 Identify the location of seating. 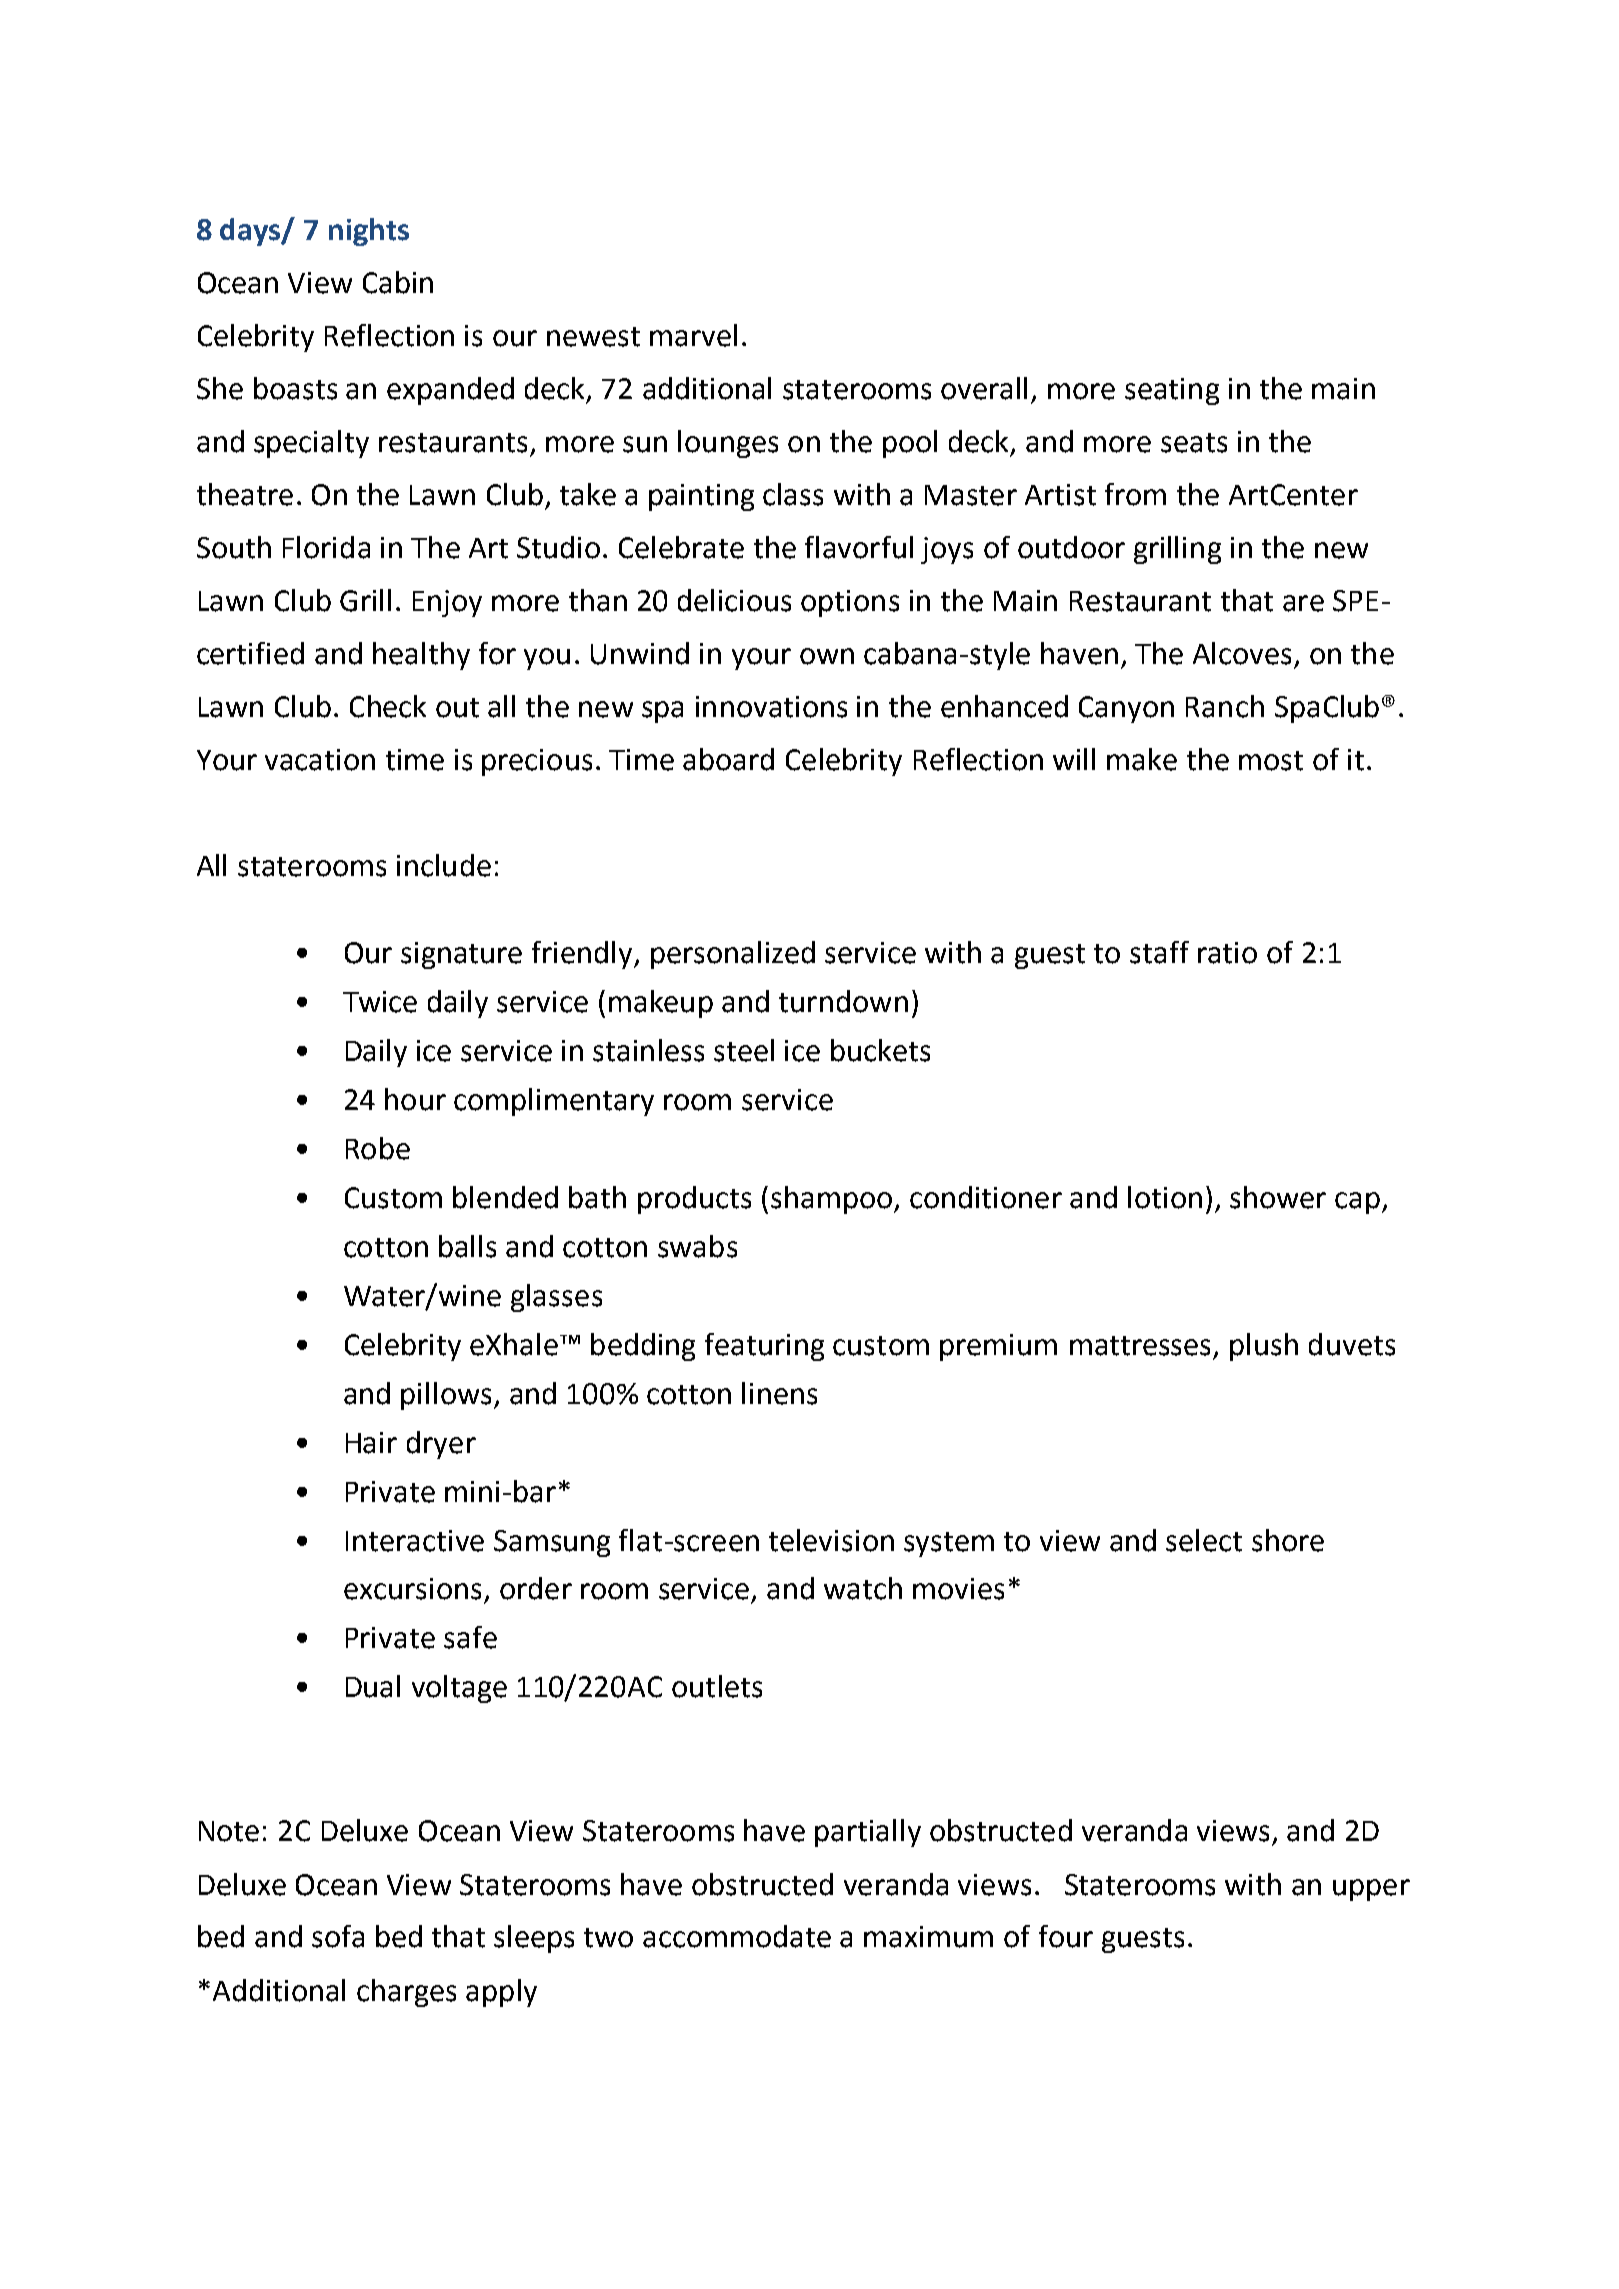
(1172, 391).
